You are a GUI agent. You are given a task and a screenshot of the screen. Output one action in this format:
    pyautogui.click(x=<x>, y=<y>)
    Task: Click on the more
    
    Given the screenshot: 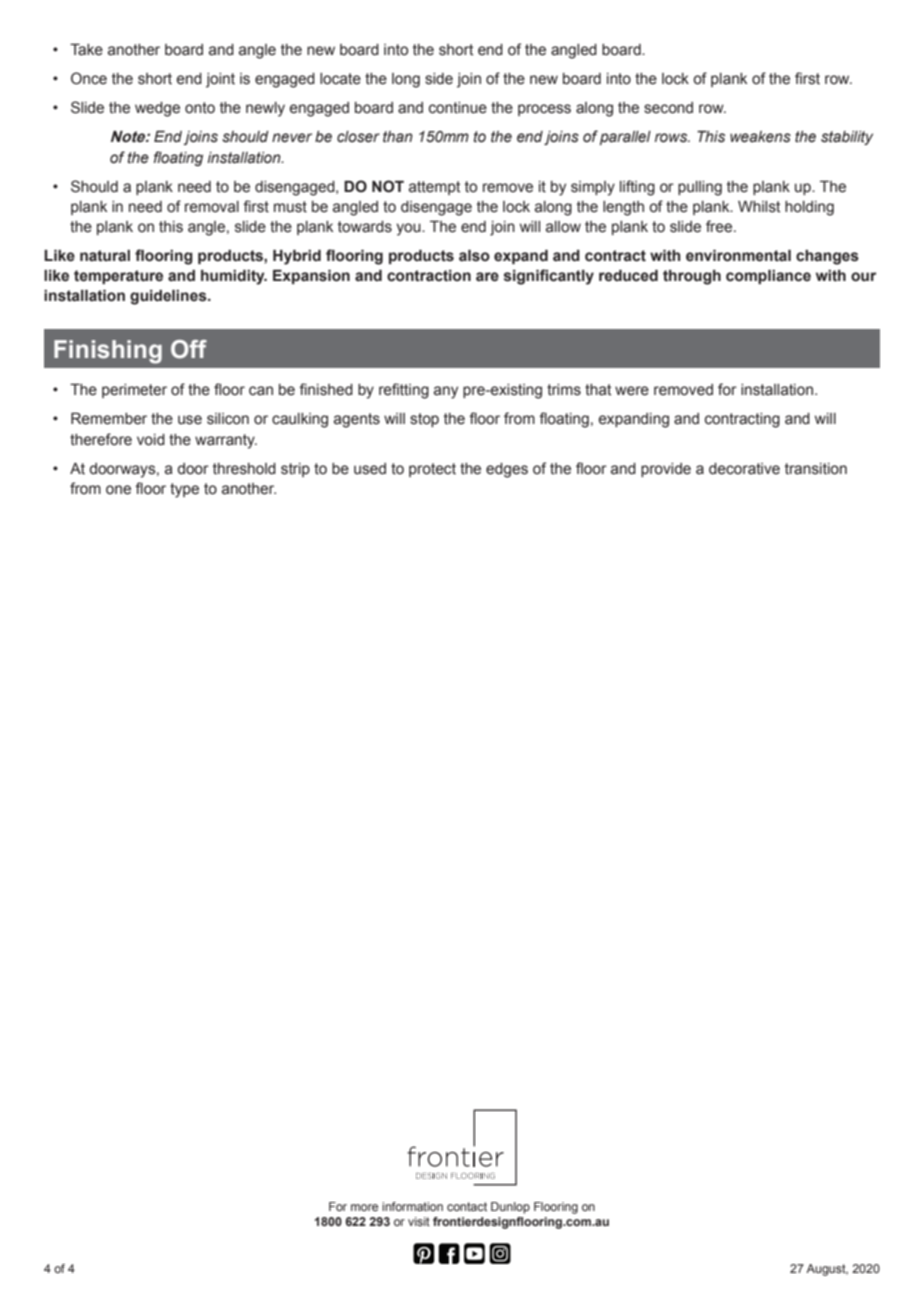 What is the action you would take?
    pyautogui.click(x=364, y=1207)
